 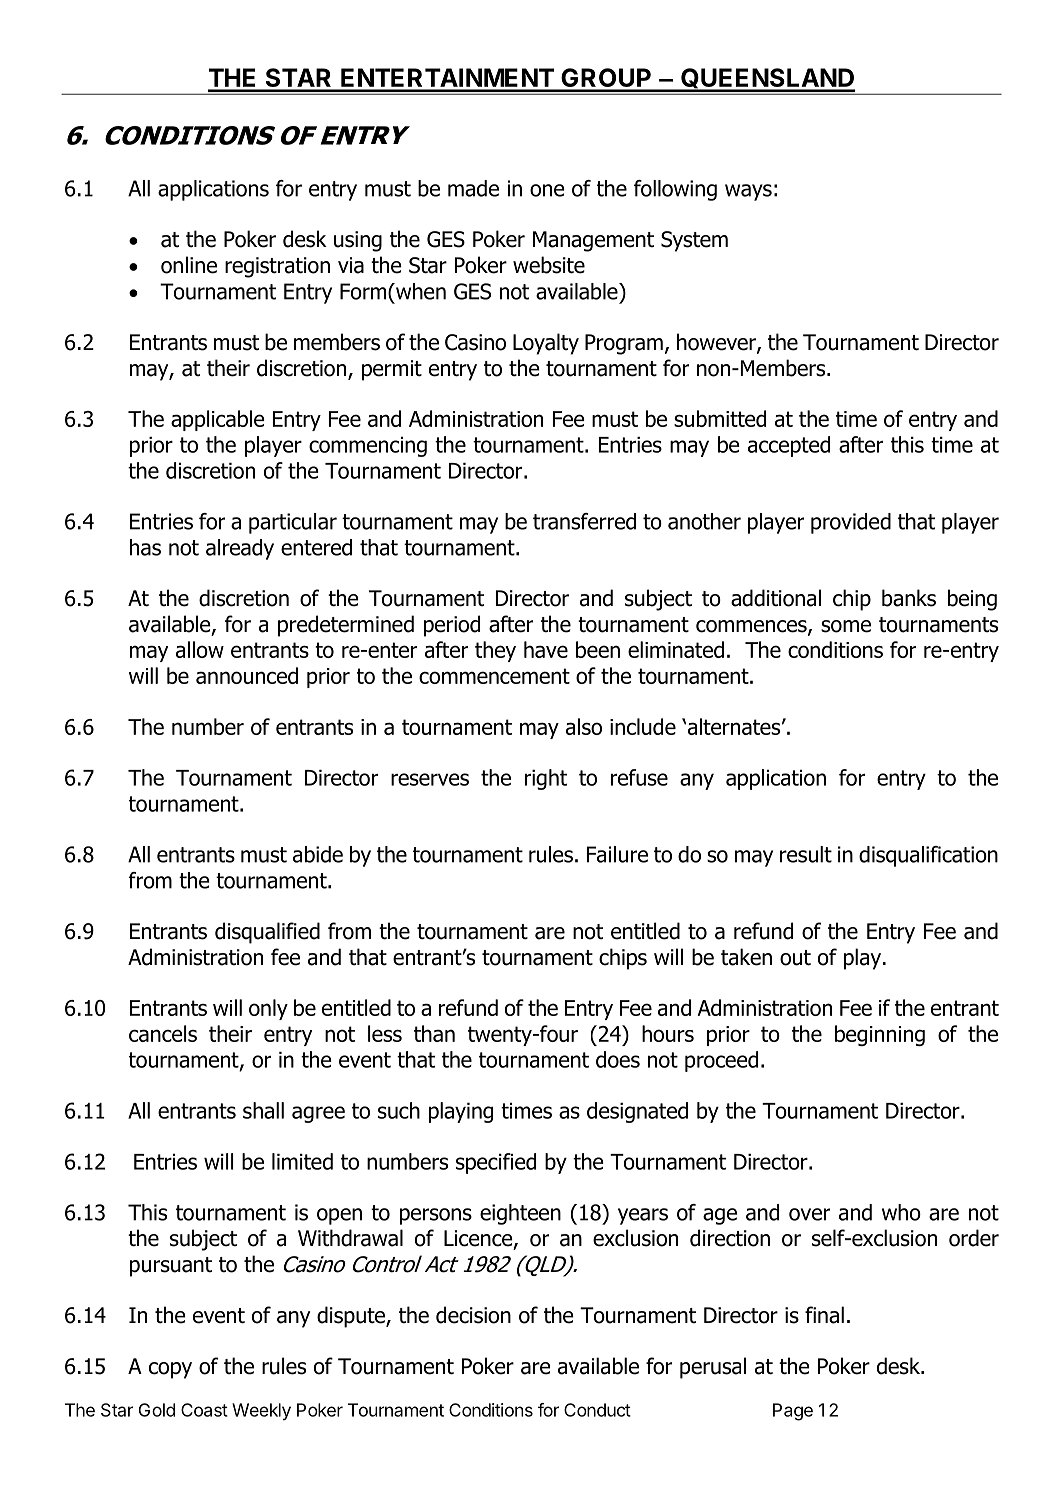 I want to click on Conduct, so click(x=597, y=1410).
